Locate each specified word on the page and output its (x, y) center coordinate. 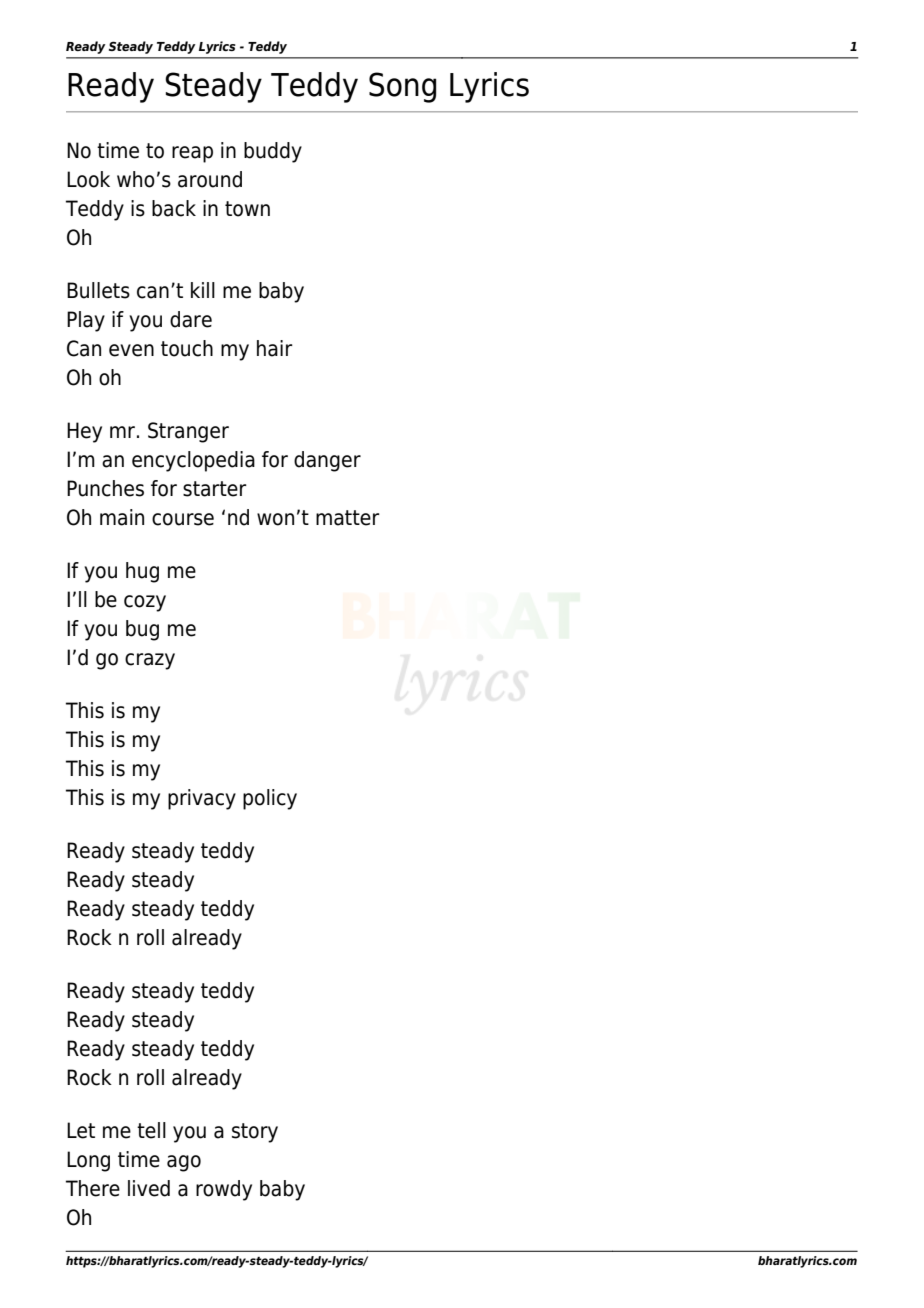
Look (88, 179)
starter (215, 489)
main (122, 517)
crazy (150, 661)
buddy (273, 152)
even (131, 350)
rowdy (224, 1190)
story (255, 1133)
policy (270, 799)
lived (149, 1188)
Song (402, 87)
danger (327, 461)
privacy (202, 799)
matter (348, 518)
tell (151, 1130)
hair (275, 348)
